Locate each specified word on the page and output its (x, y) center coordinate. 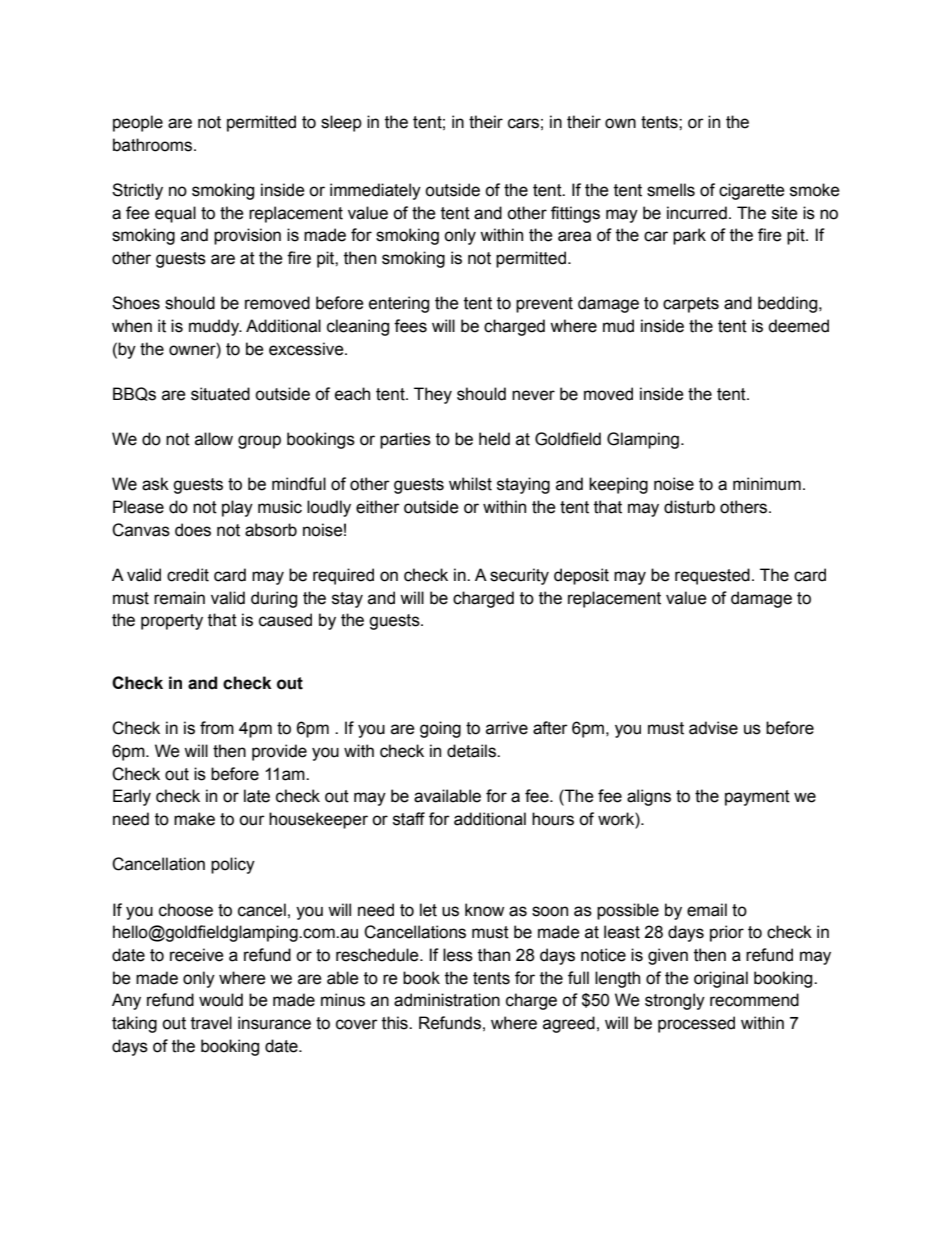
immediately (375, 191)
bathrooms (154, 145)
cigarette (752, 191)
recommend (754, 1000)
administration (447, 1000)
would (221, 1000)
